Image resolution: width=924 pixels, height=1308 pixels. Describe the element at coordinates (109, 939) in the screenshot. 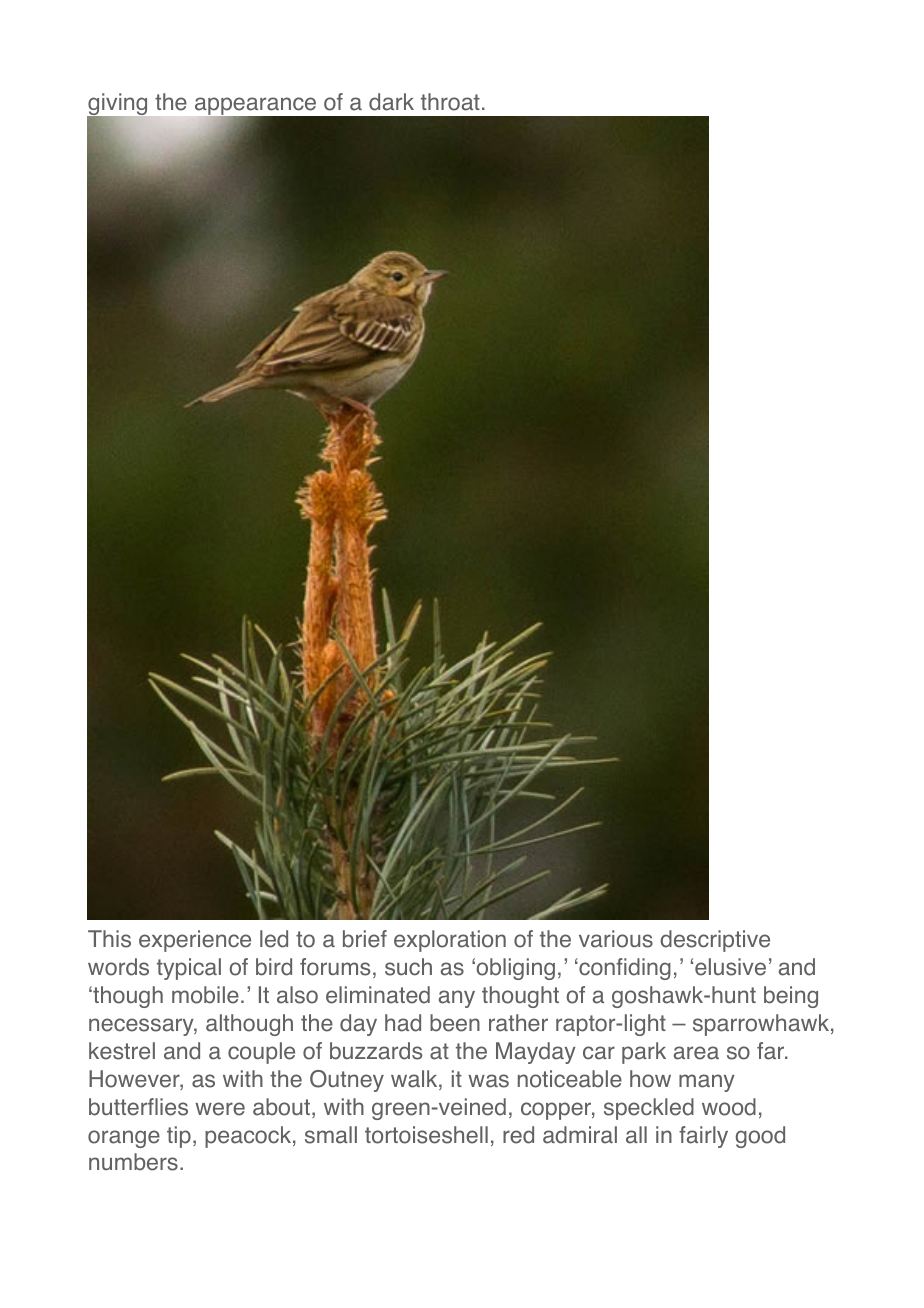

I see `This` at that location.
